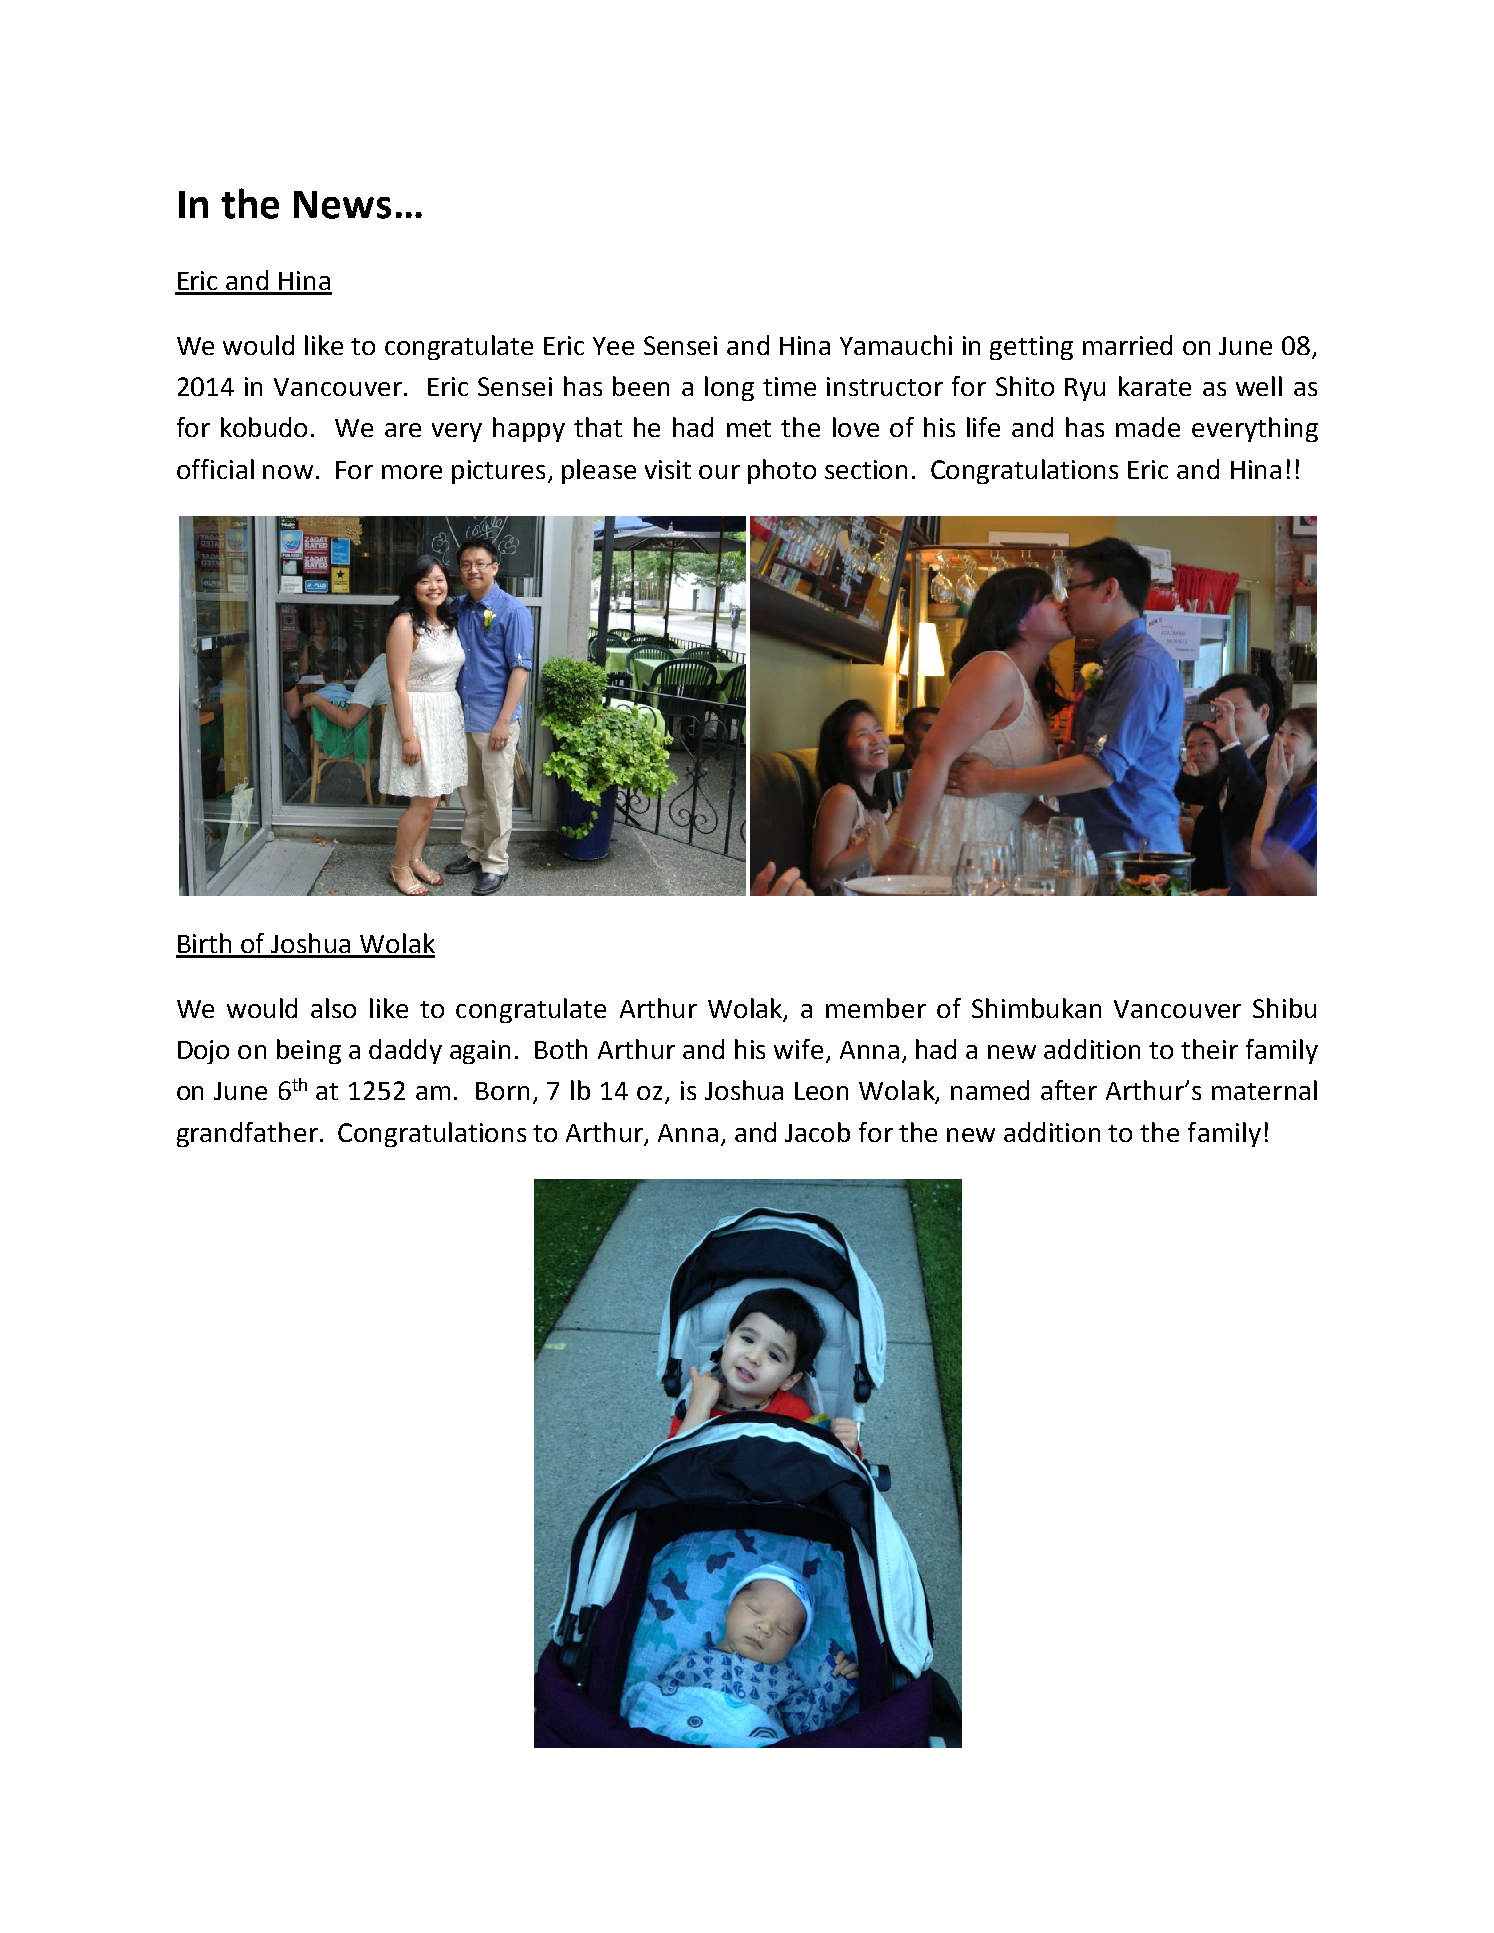 This document has height=1933, width=1494. Describe the element at coordinates (342, 205) in the document. I see `News` at that location.
